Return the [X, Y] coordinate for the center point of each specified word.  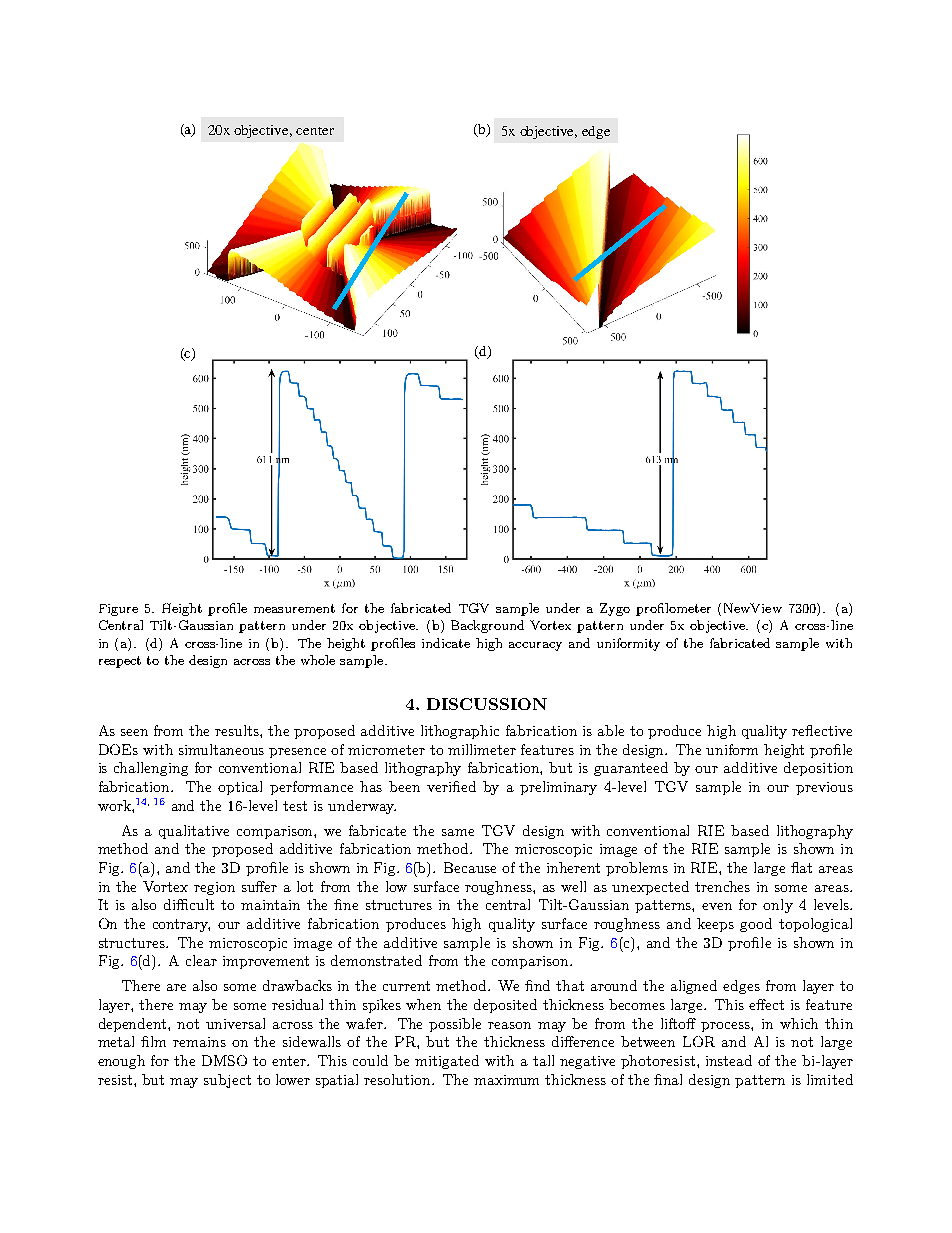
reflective [822, 730]
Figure [118, 610]
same [458, 832]
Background [487, 626]
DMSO [224, 1060]
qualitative [194, 832]
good [756, 925]
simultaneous [221, 749]
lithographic [460, 732]
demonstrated [376, 960]
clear [201, 960]
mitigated [447, 1062]
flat [801, 867]
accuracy [535, 646]
